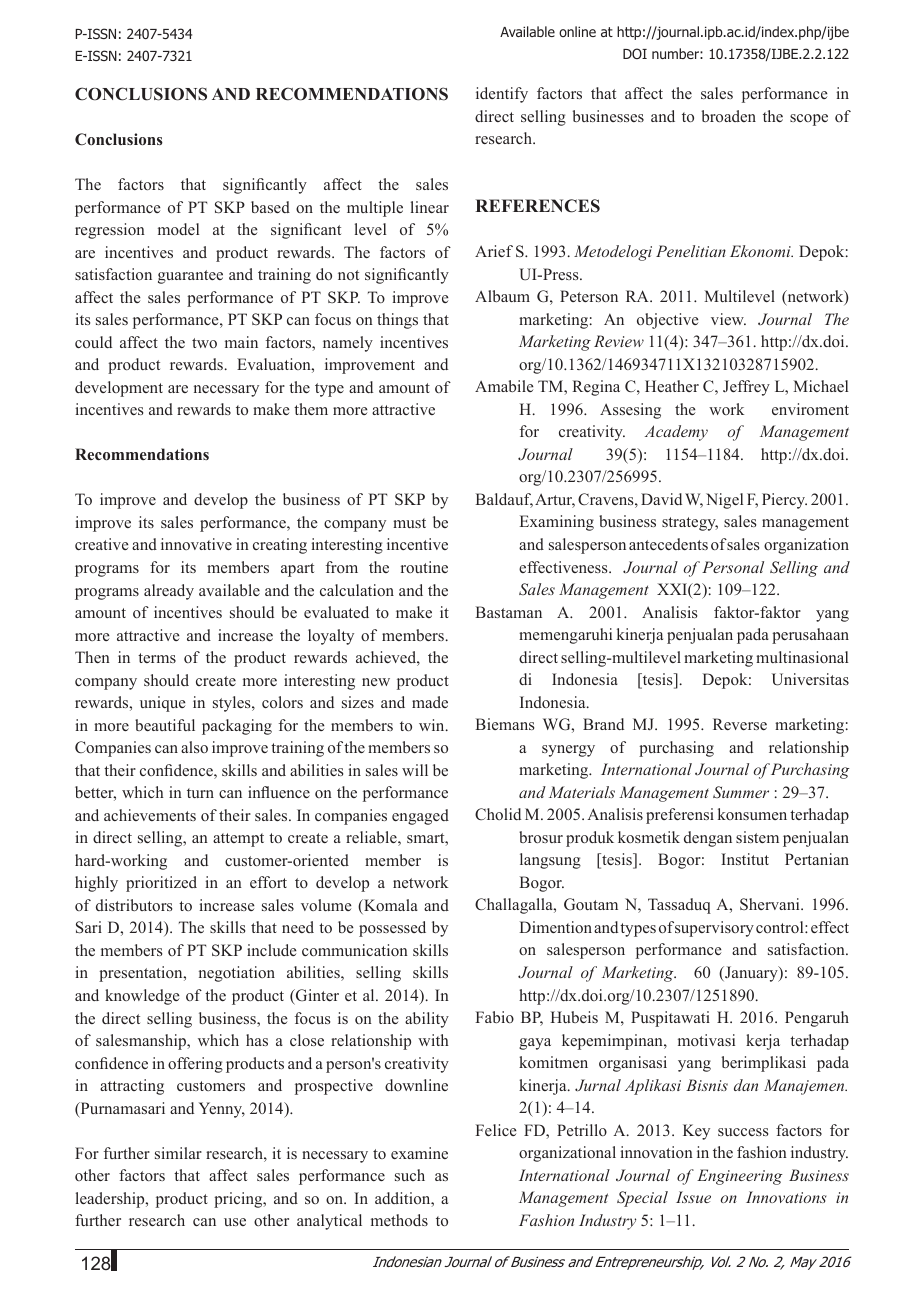 The image size is (924, 1308). I want to click on possessed, so click(392, 929).
